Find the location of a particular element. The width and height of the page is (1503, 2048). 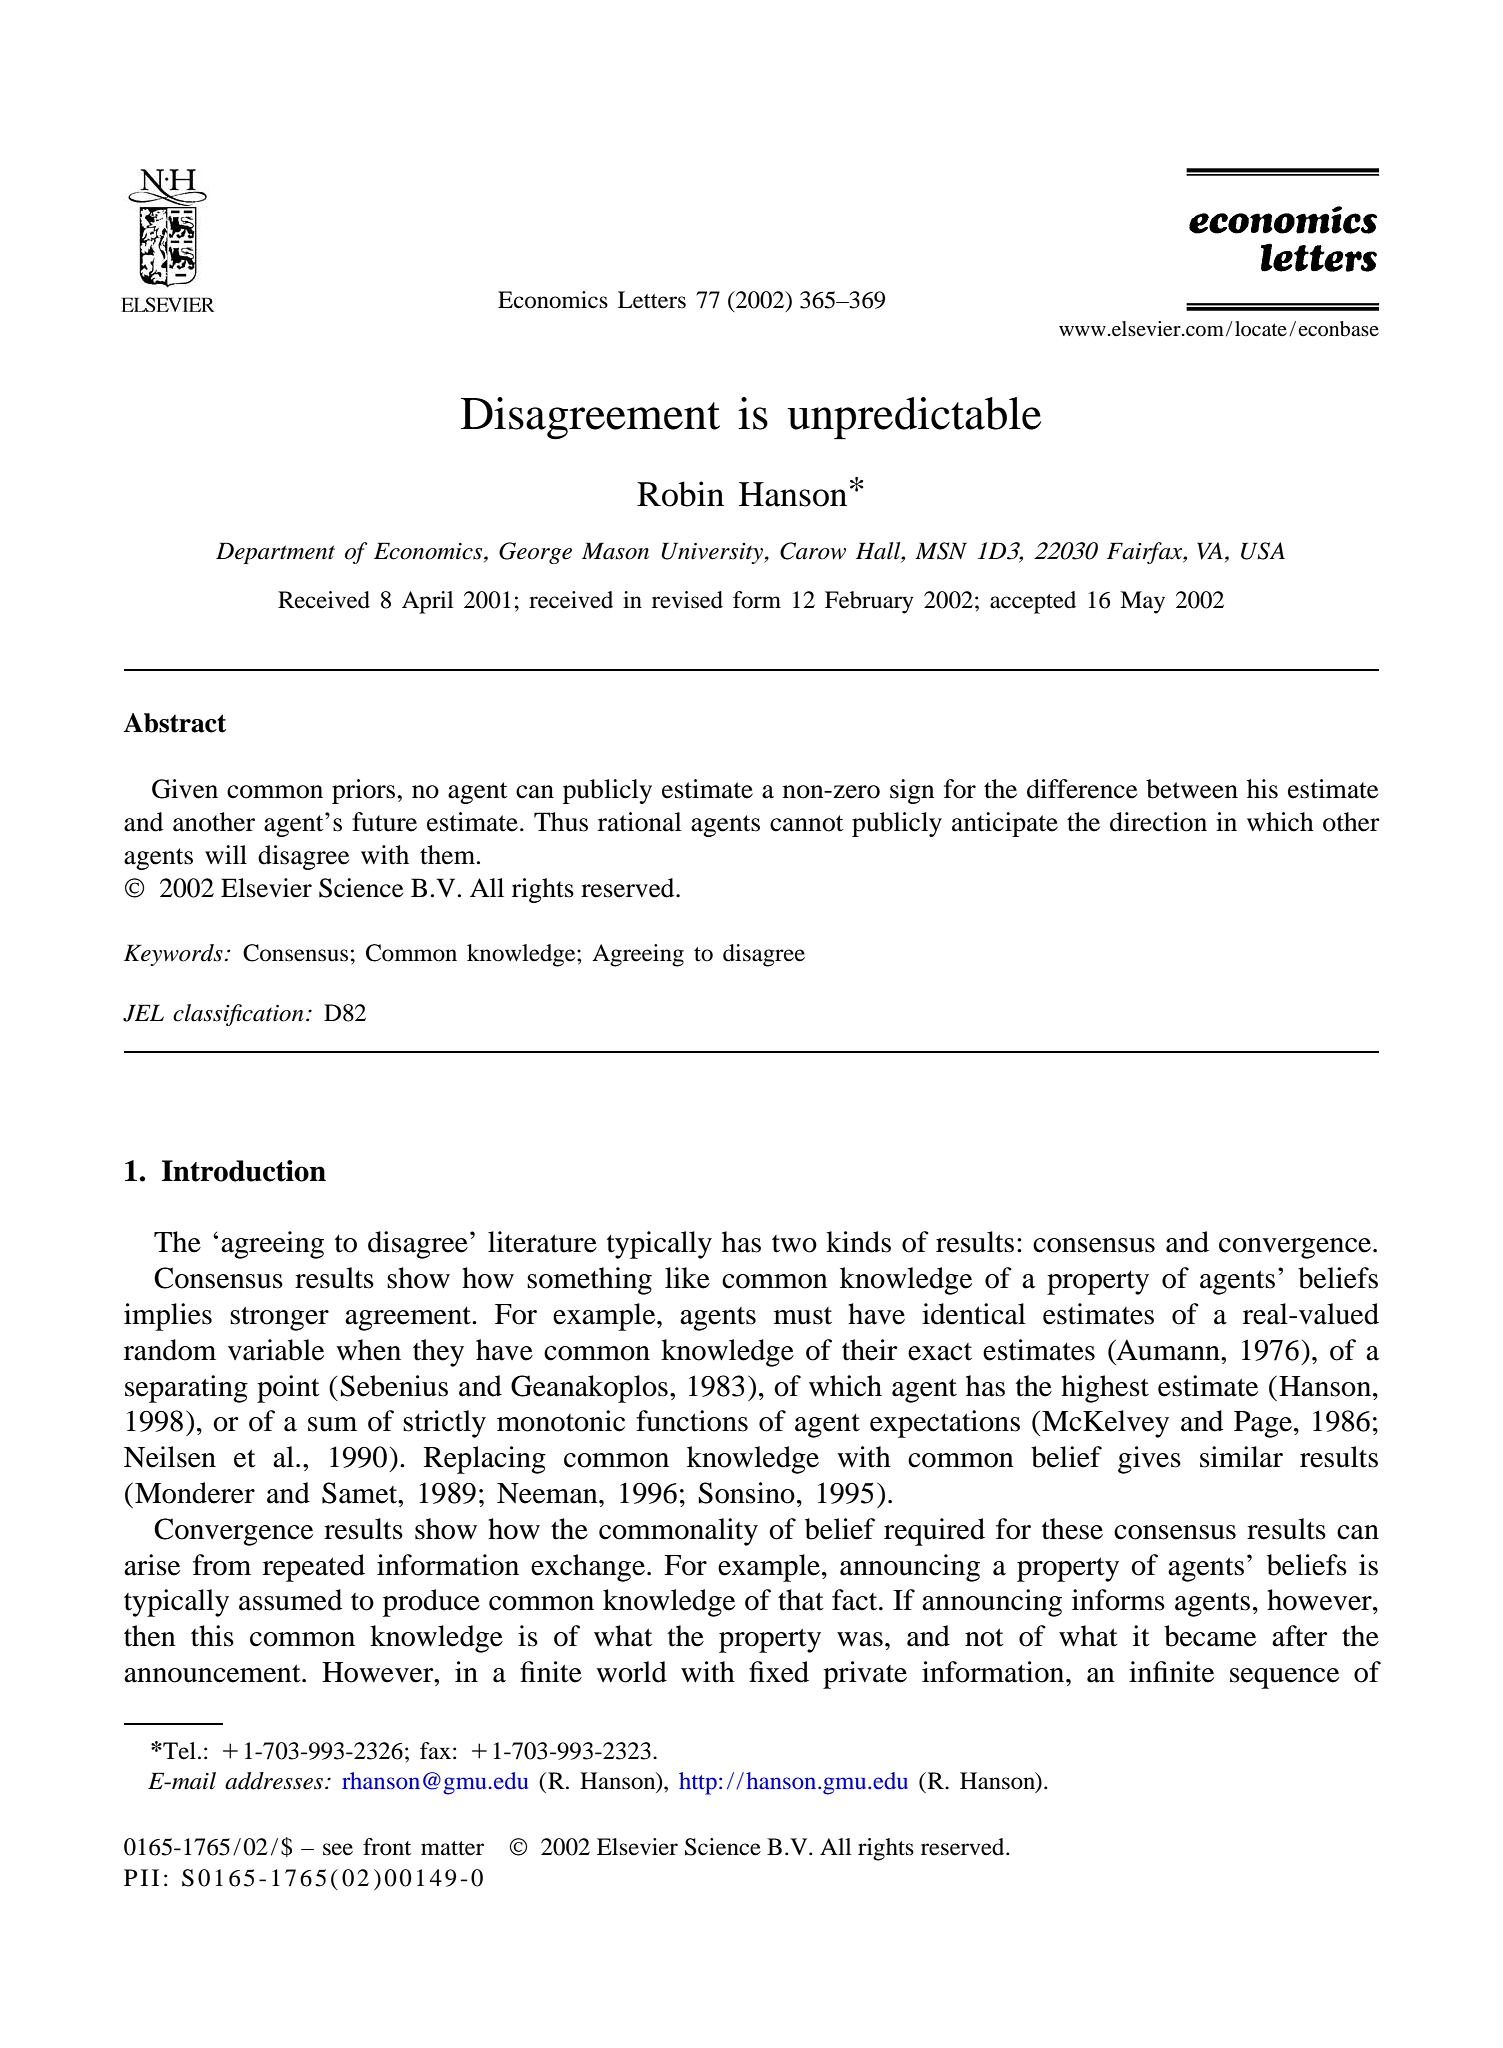

rational is located at coordinates (640, 822).
